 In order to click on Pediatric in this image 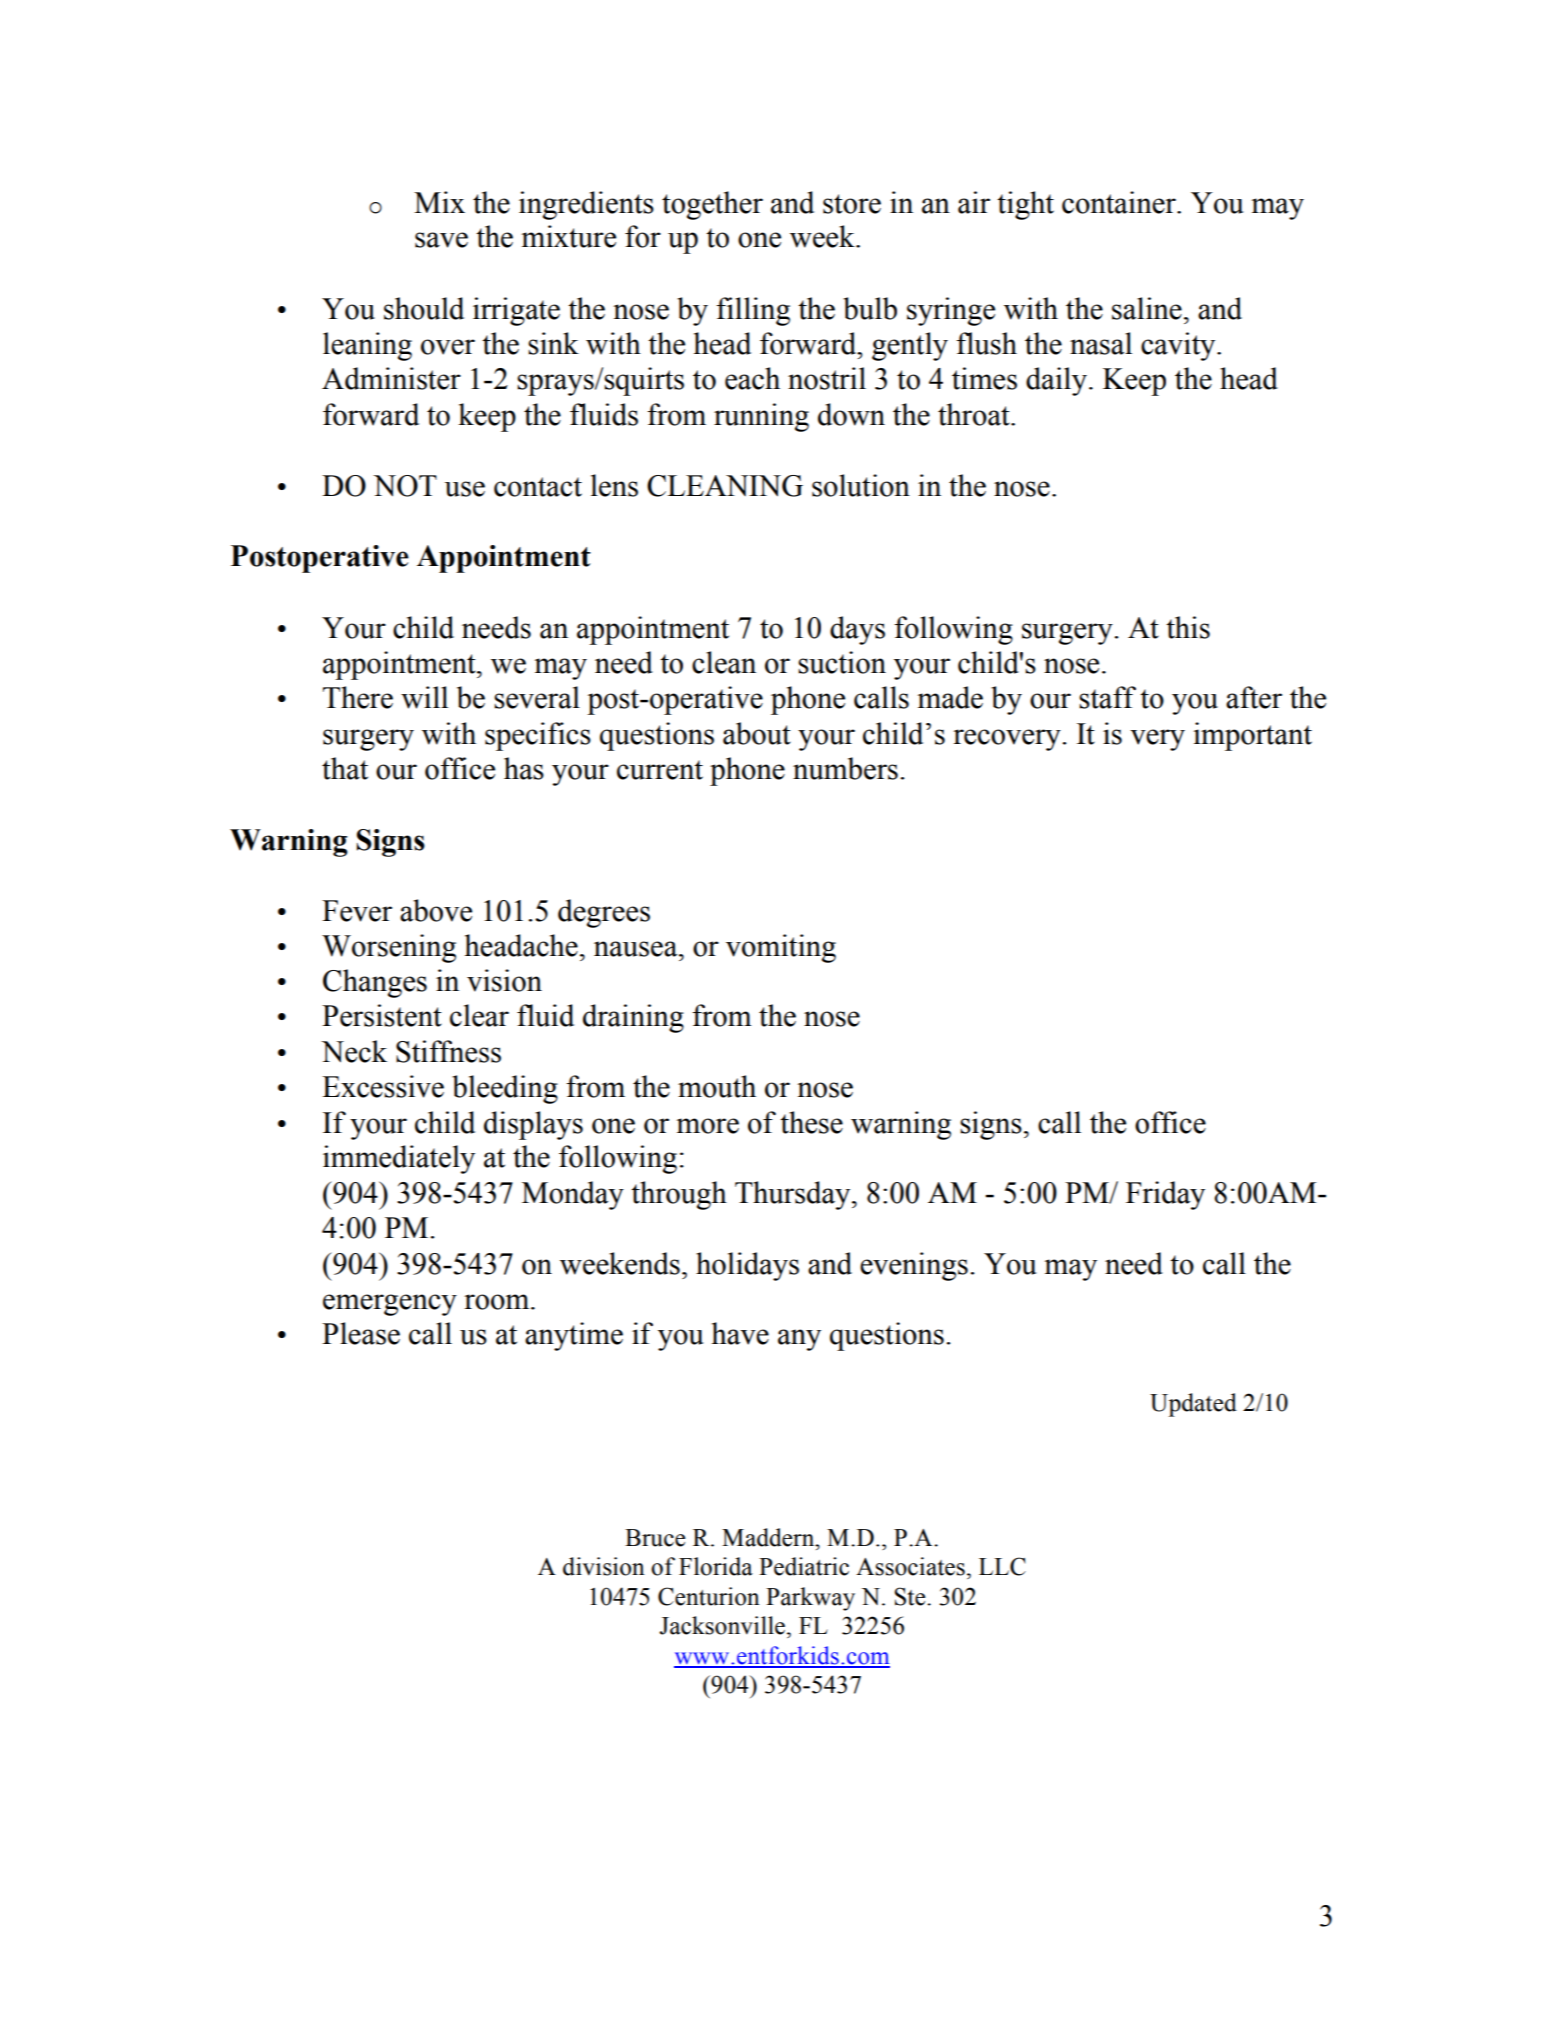, I will do `click(804, 1566)`.
